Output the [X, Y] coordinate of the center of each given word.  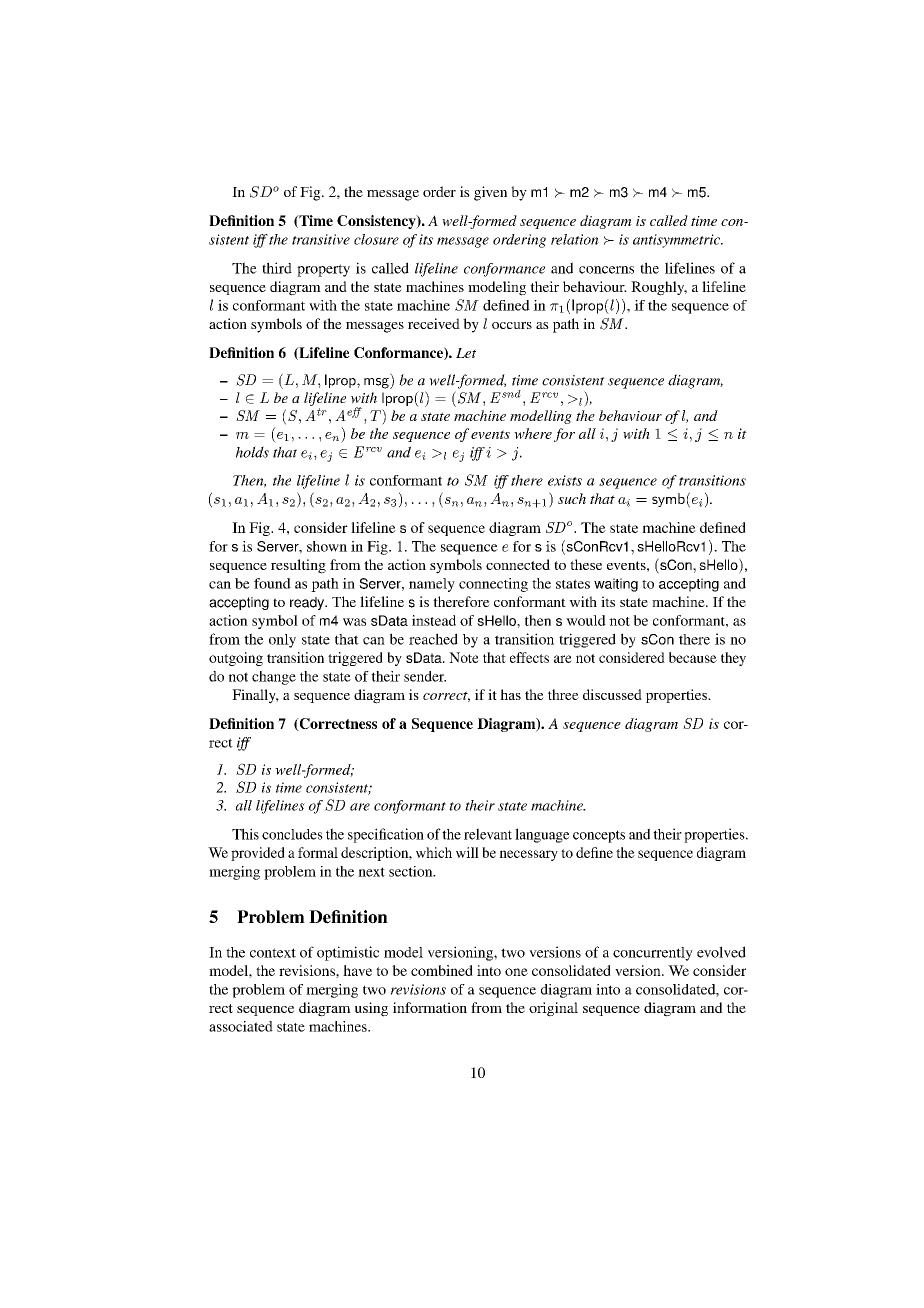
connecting [493, 585]
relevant [488, 834]
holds [252, 452]
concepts [599, 836]
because [693, 657]
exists [565, 480]
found [272, 583]
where [533, 433]
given [490, 193]
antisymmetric [678, 241]
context [273, 953]
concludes [292, 834]
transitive [321, 239]
